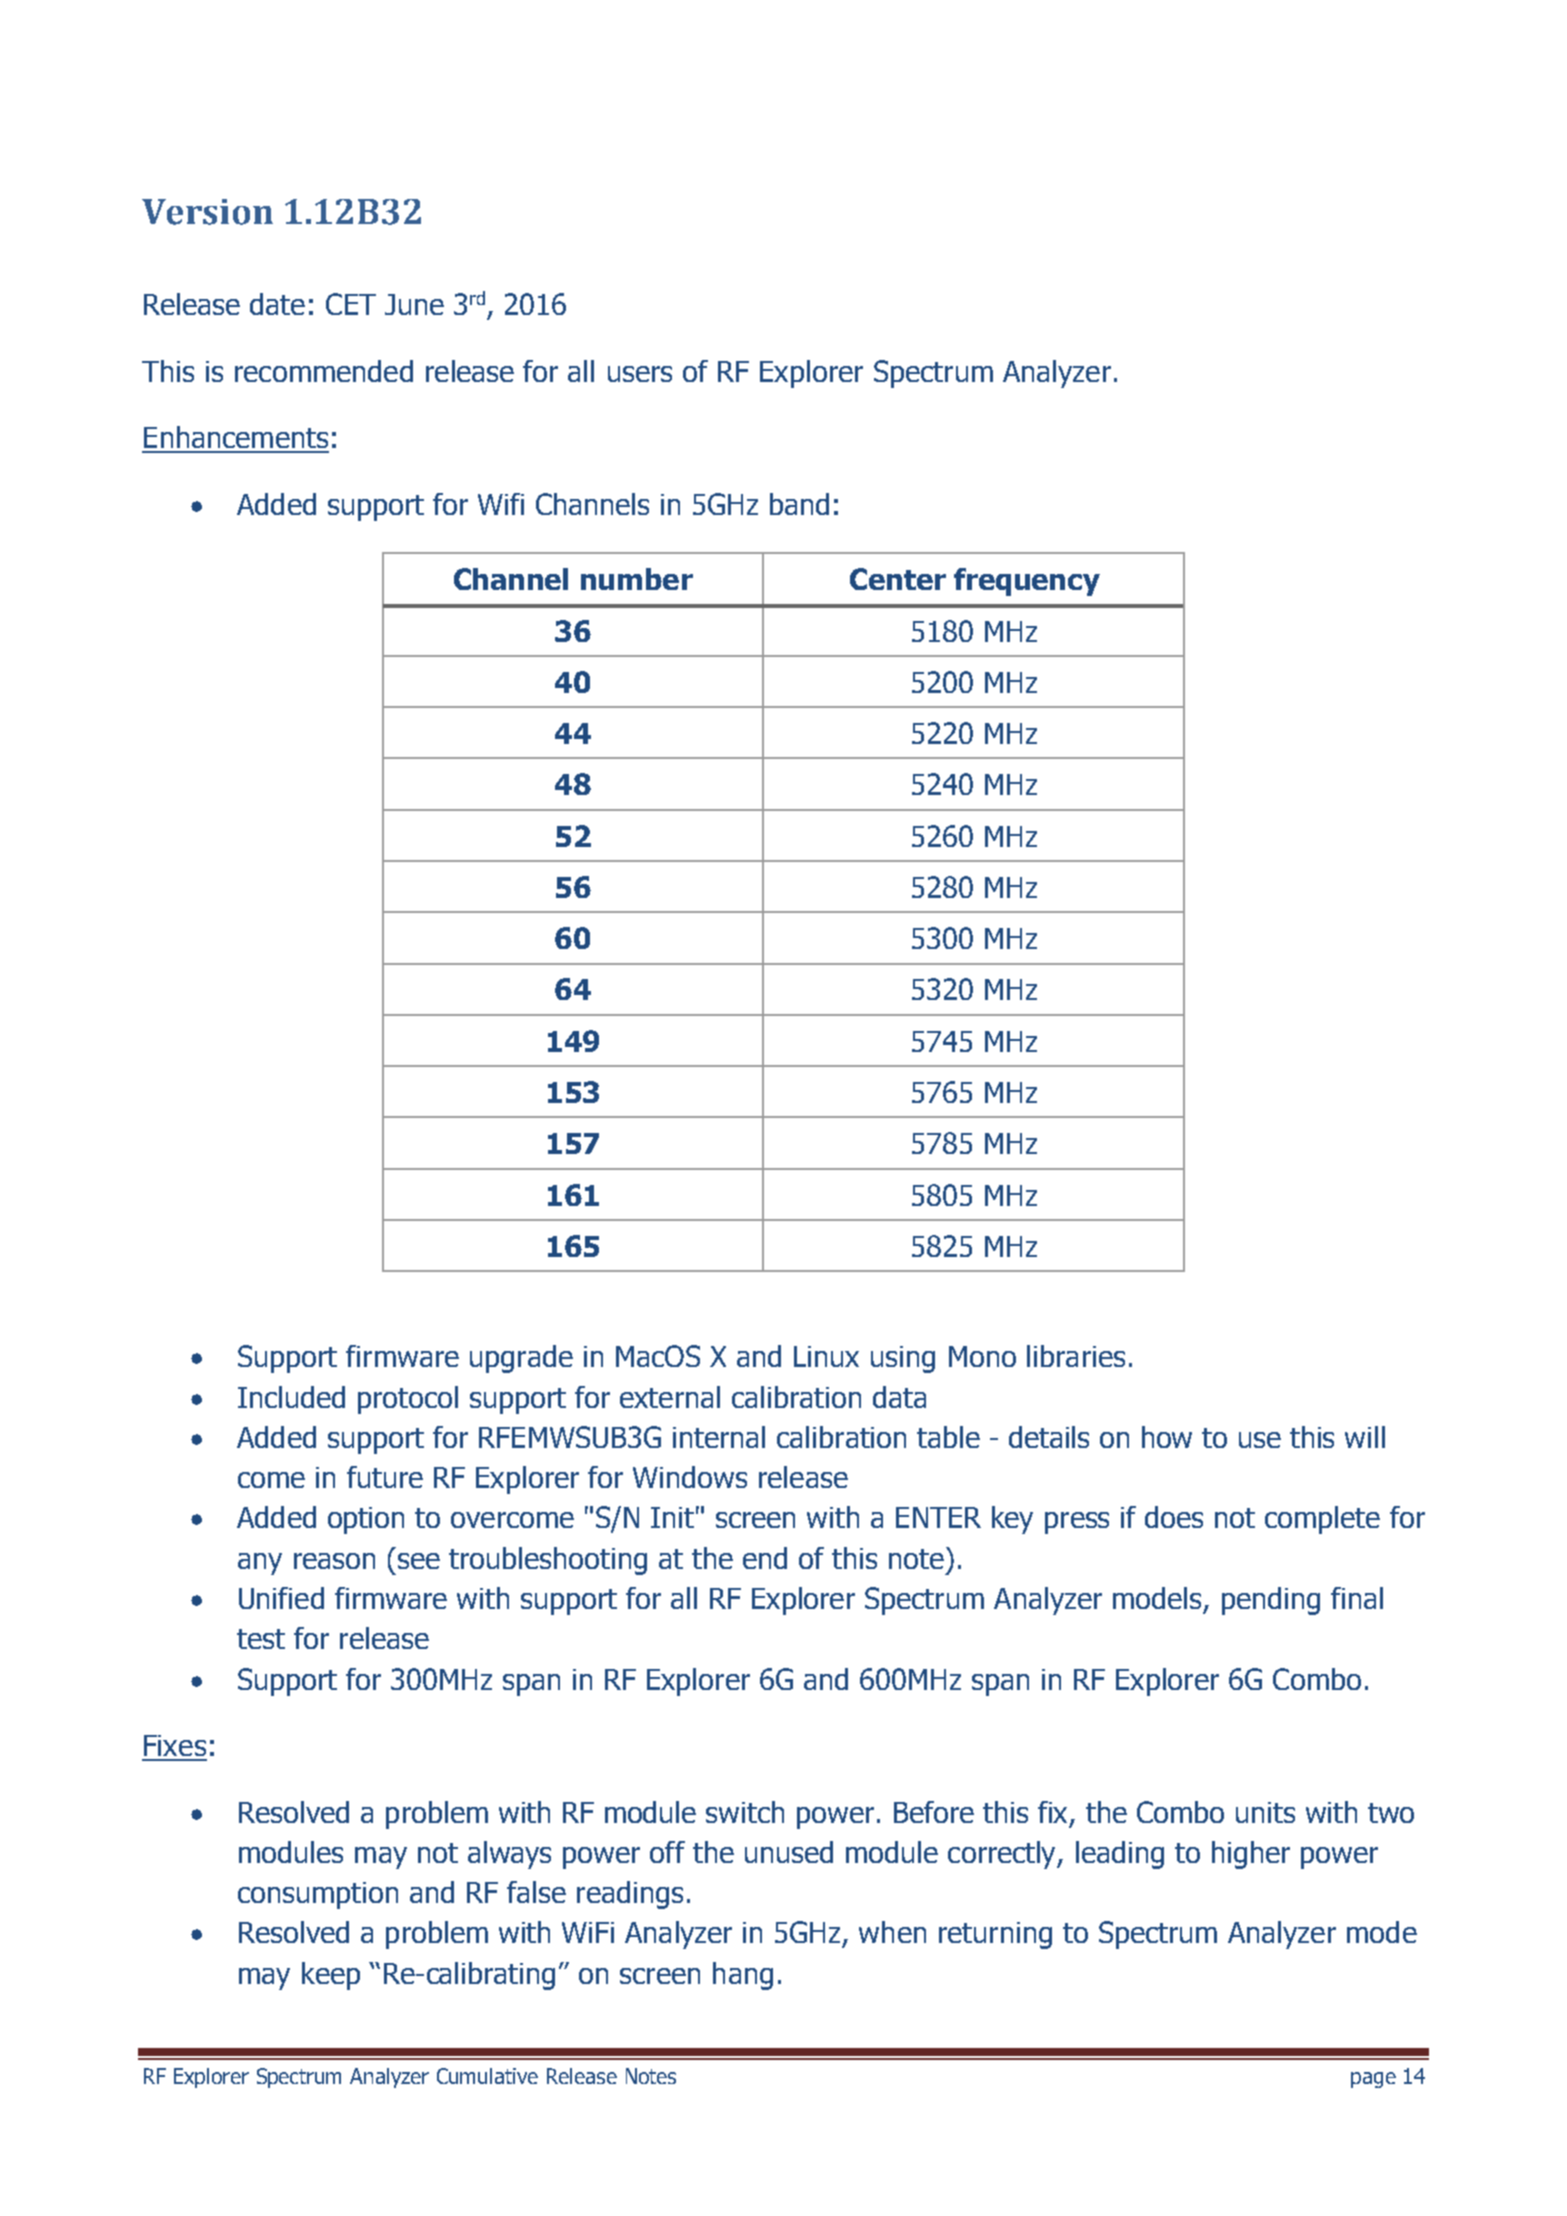 The height and width of the page is (2216, 1567). I want to click on frequency, so click(1027, 582).
